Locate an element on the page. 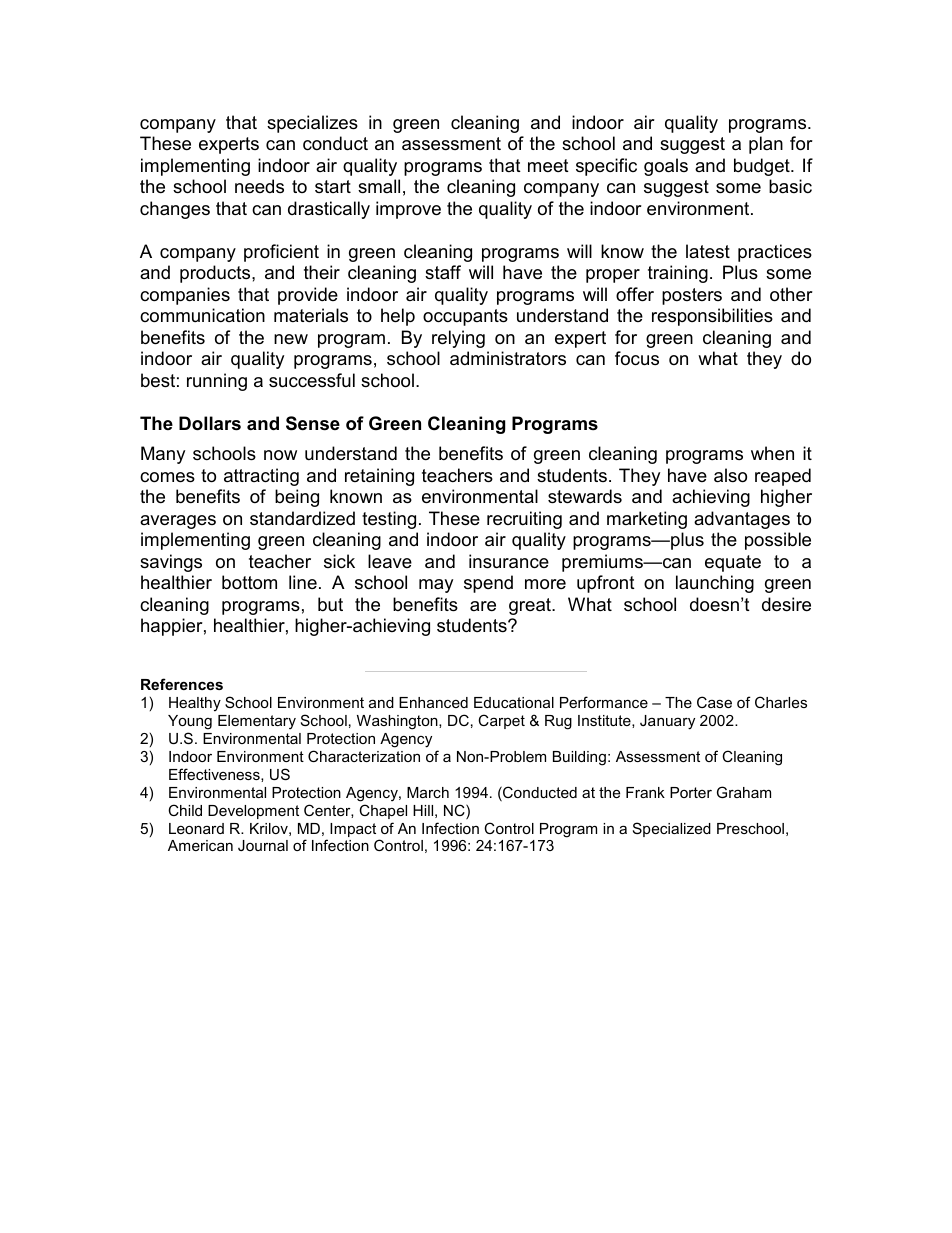 The image size is (952, 1233). communication is located at coordinates (202, 315).
